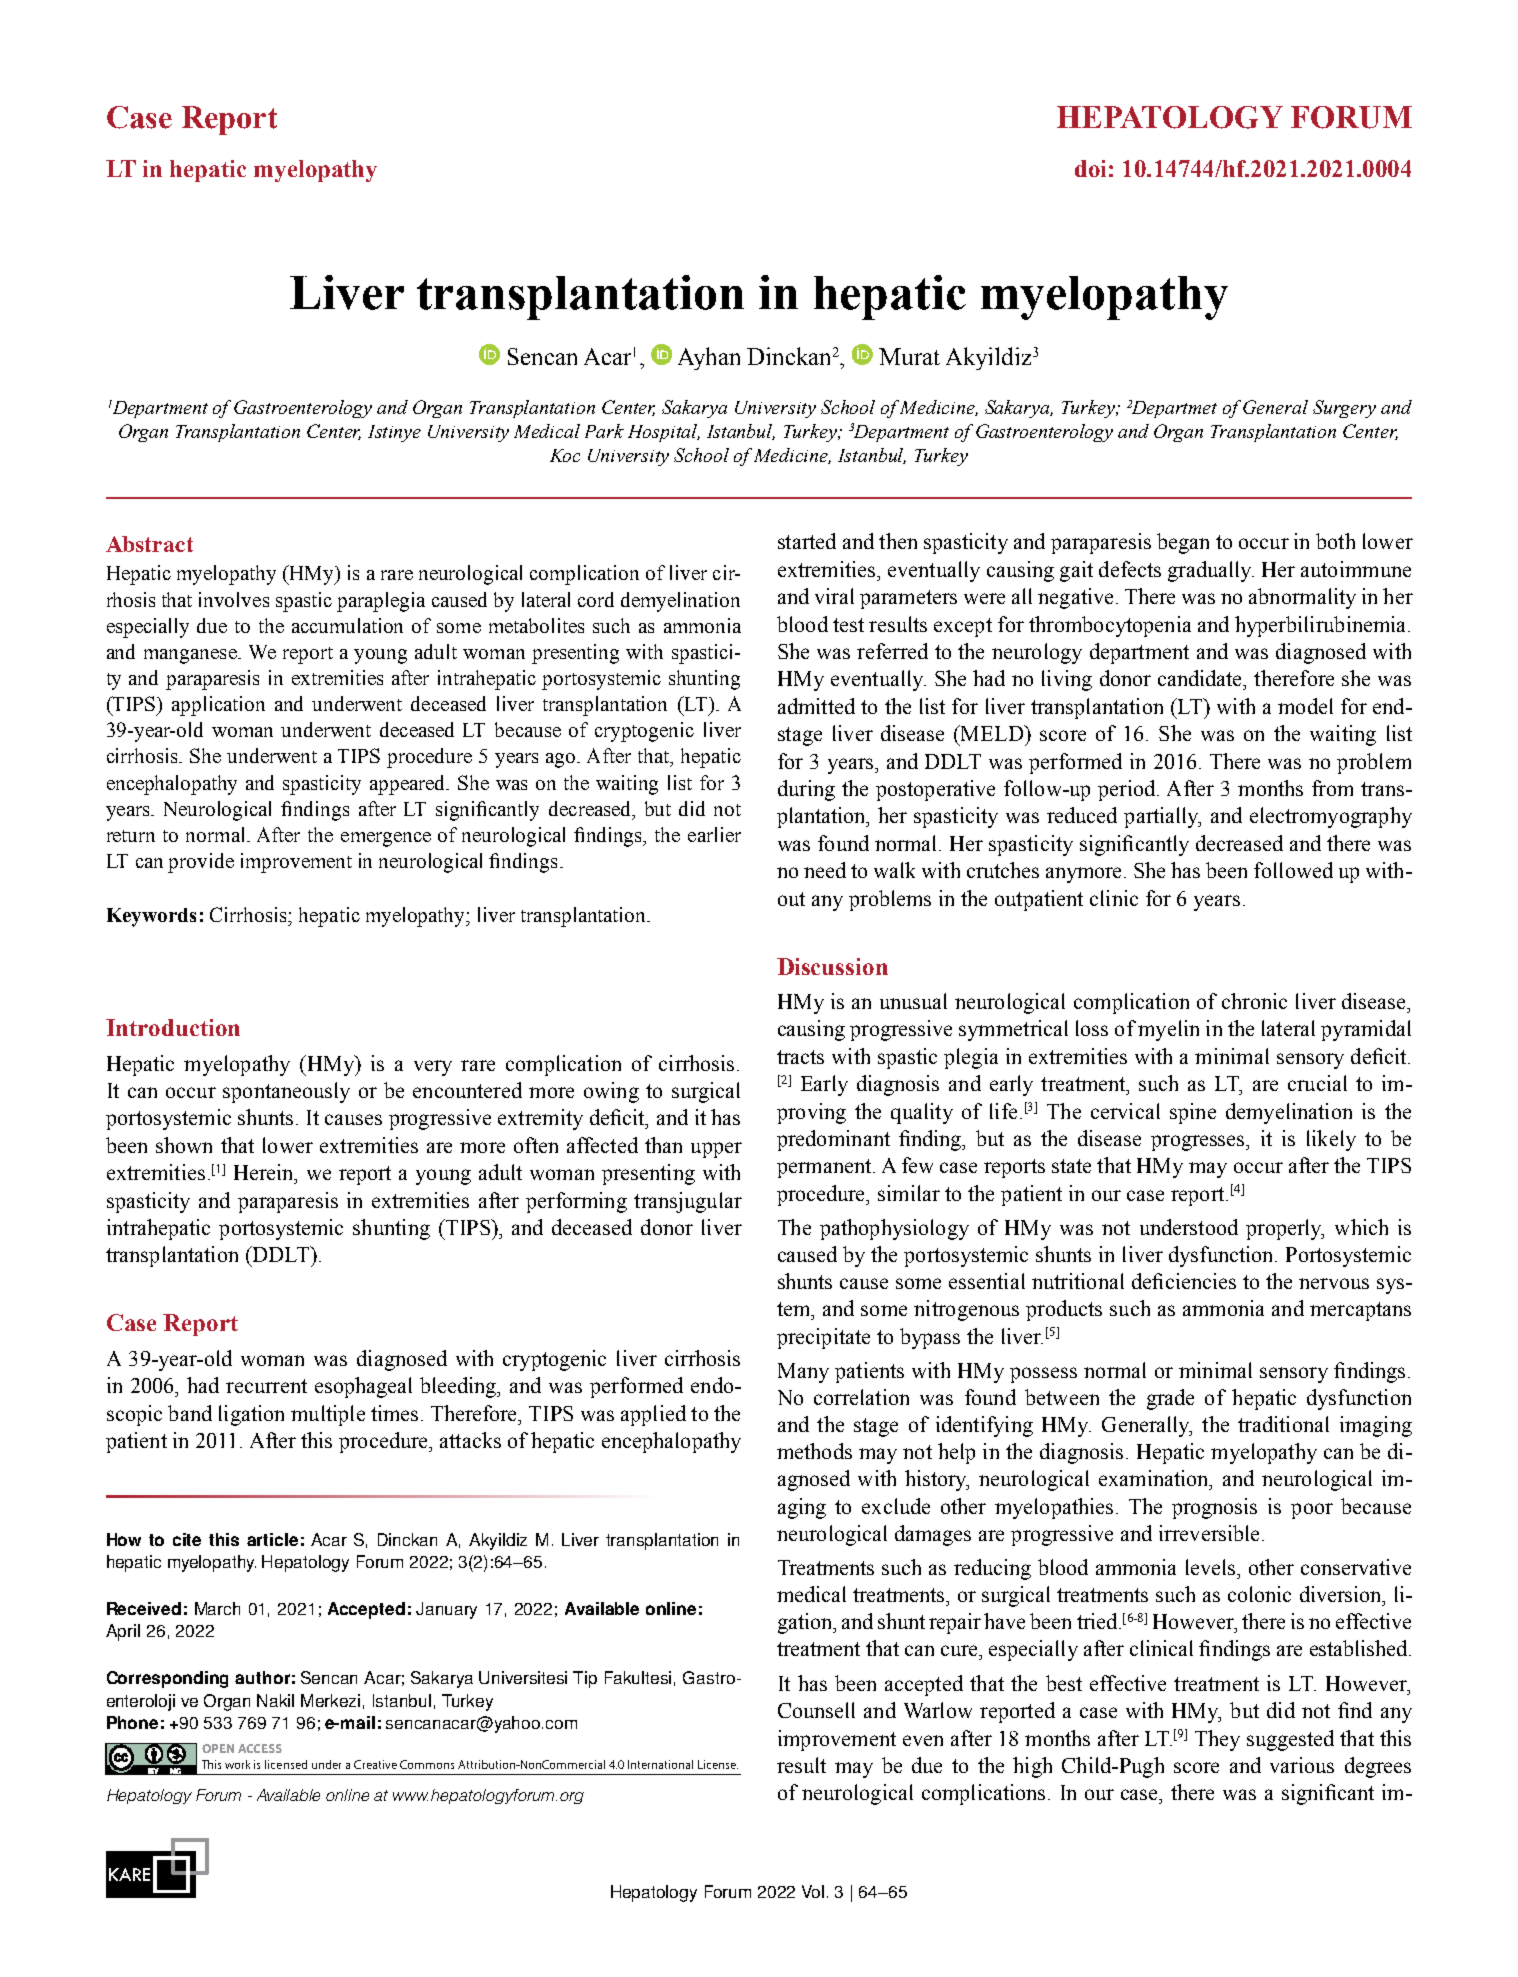  What do you see at coordinates (909, 356) in the page?
I see `Murat` at bounding box center [909, 356].
